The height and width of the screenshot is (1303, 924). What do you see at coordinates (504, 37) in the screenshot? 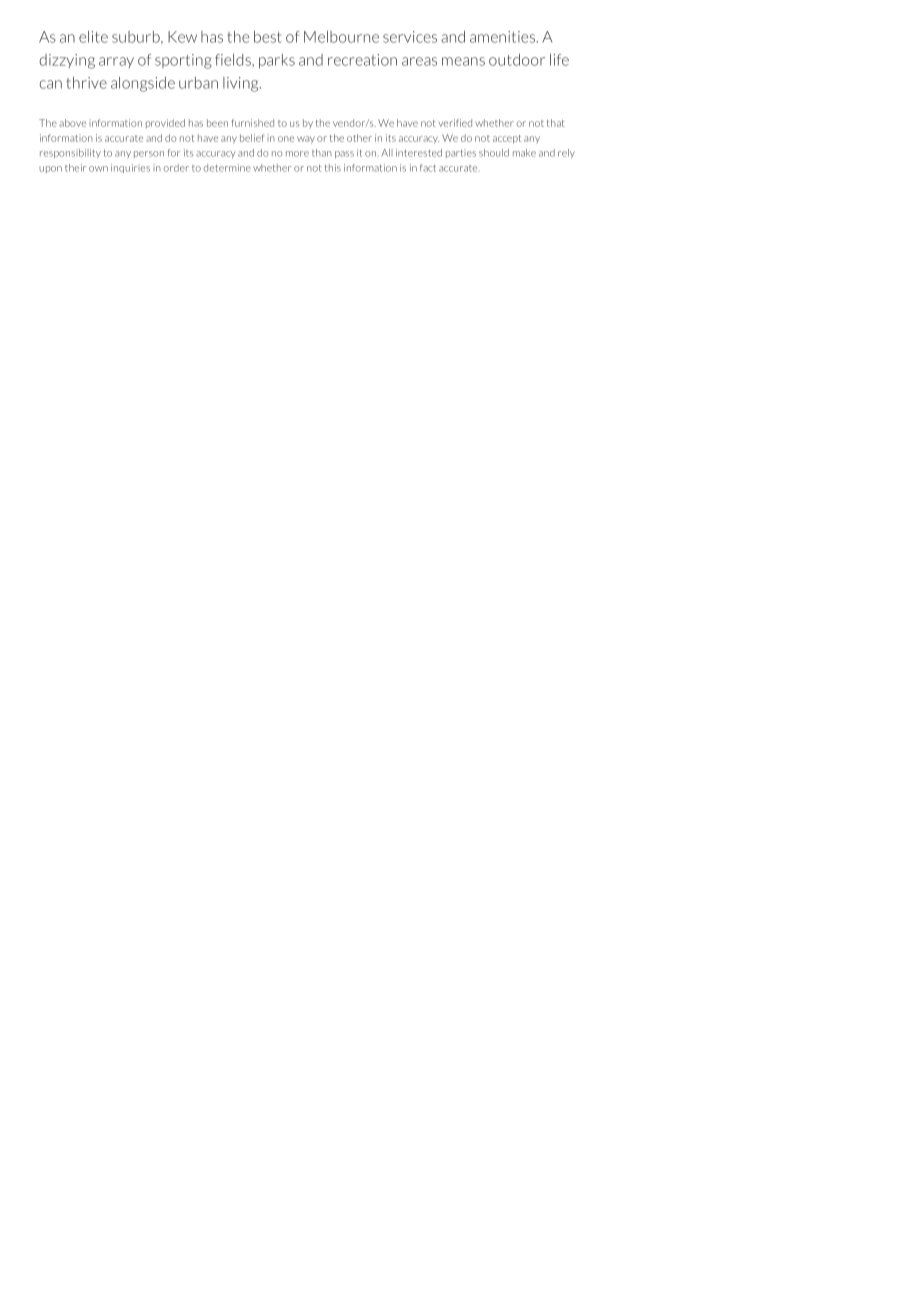
I see `amenities` at bounding box center [504, 37].
